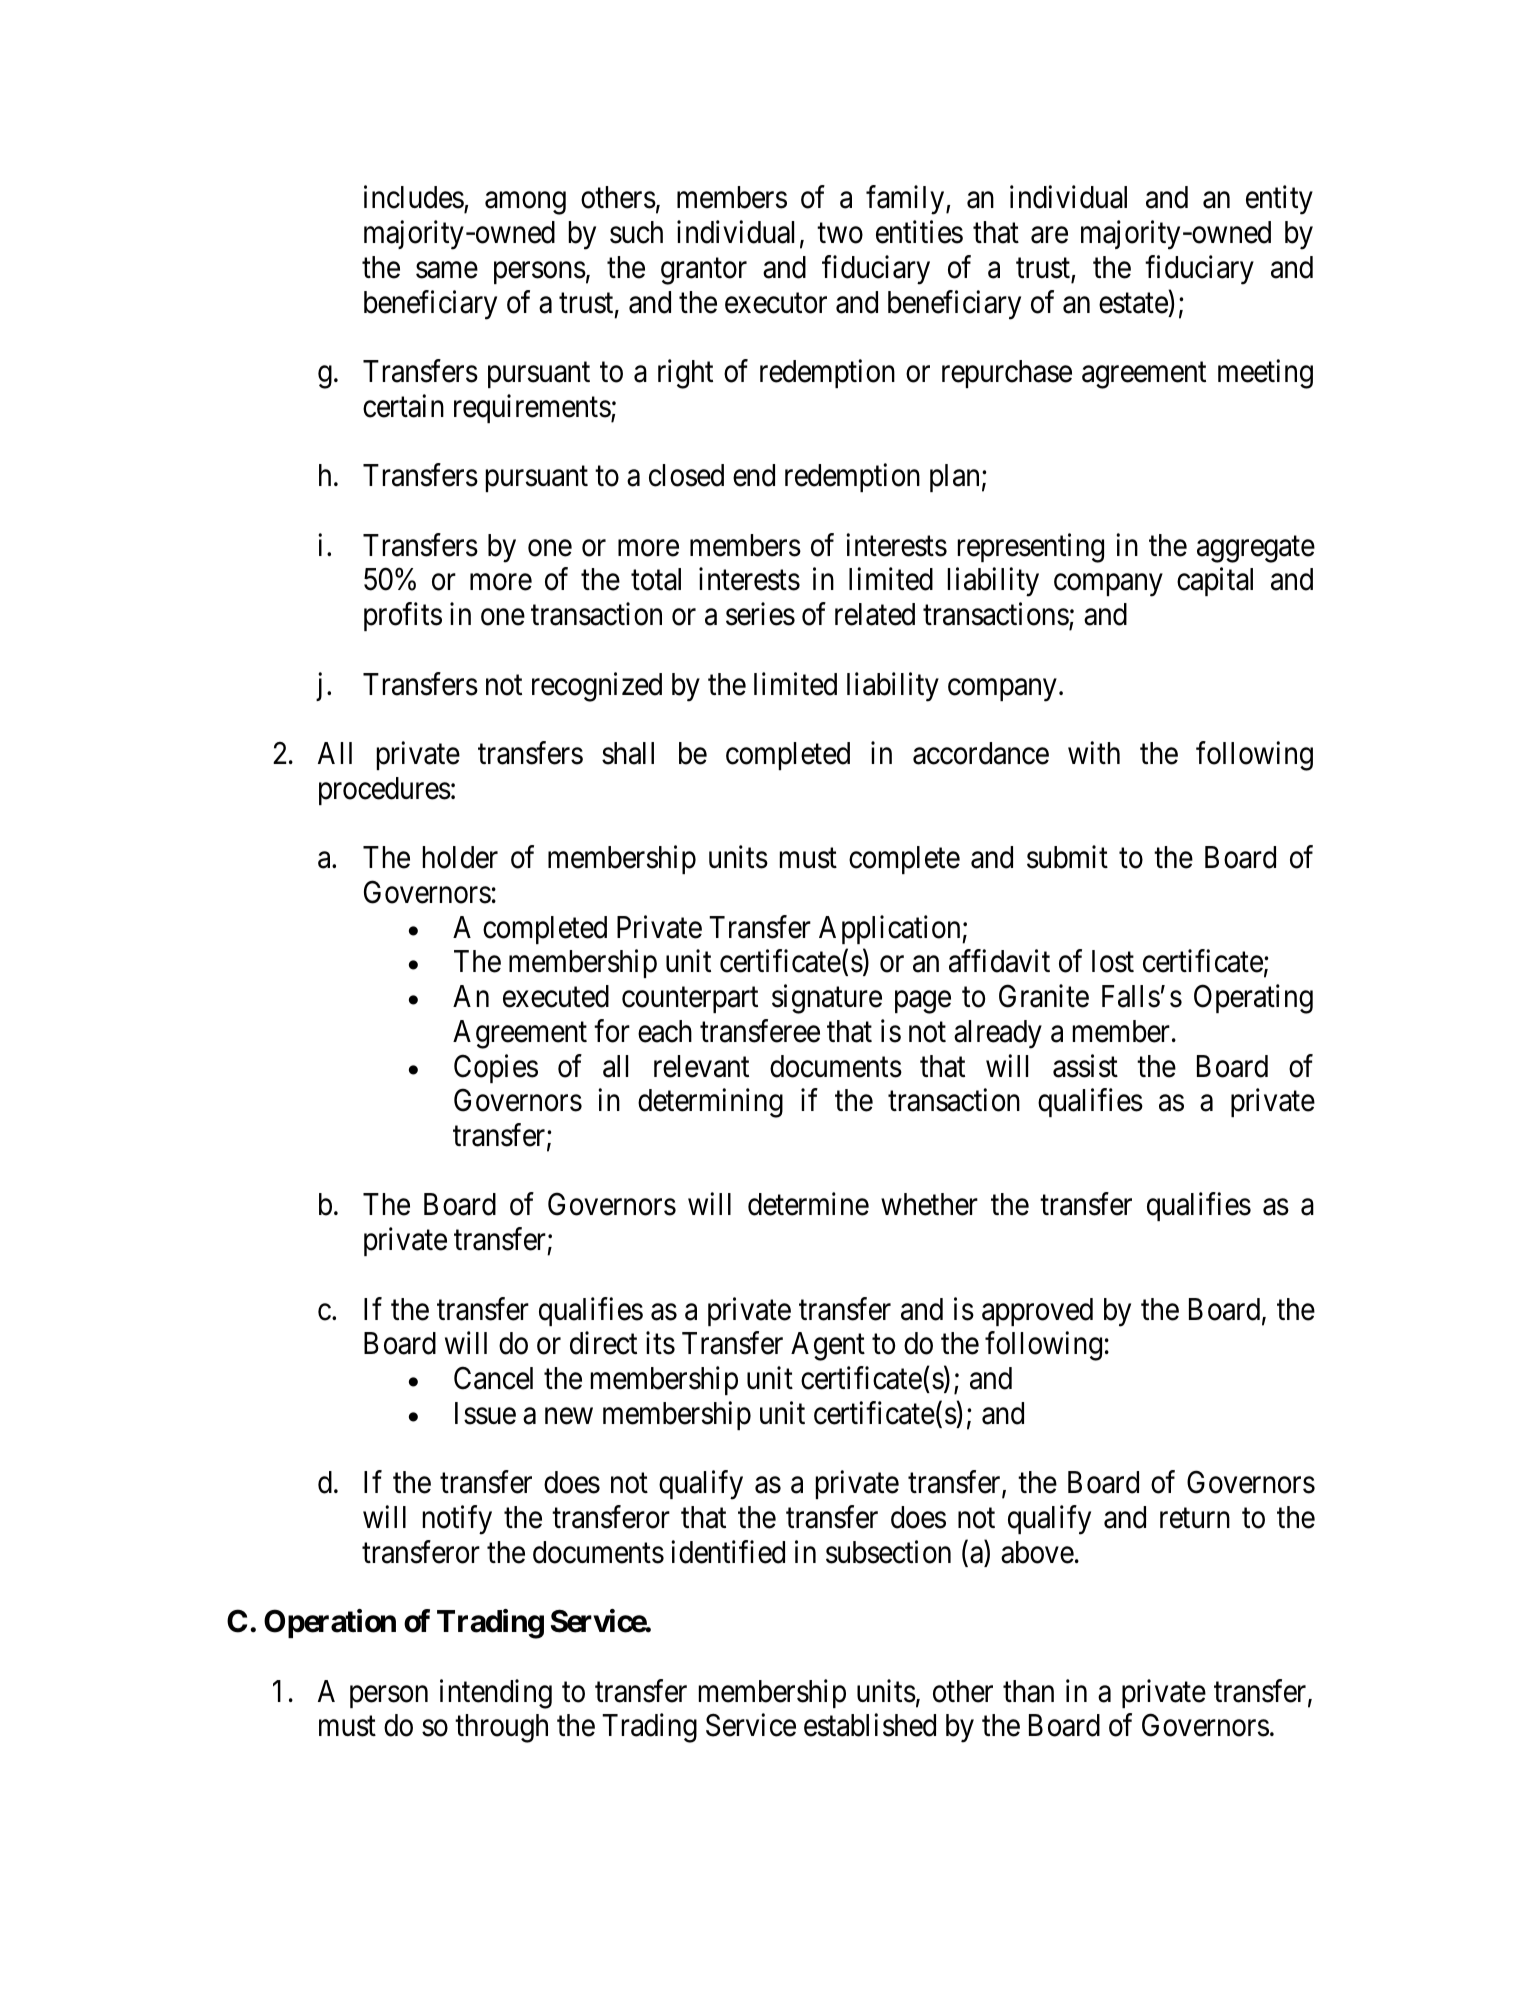 The height and width of the document is (1993, 1540). Describe the element at coordinates (828, 1346) in the document. I see `Agent` at that location.
